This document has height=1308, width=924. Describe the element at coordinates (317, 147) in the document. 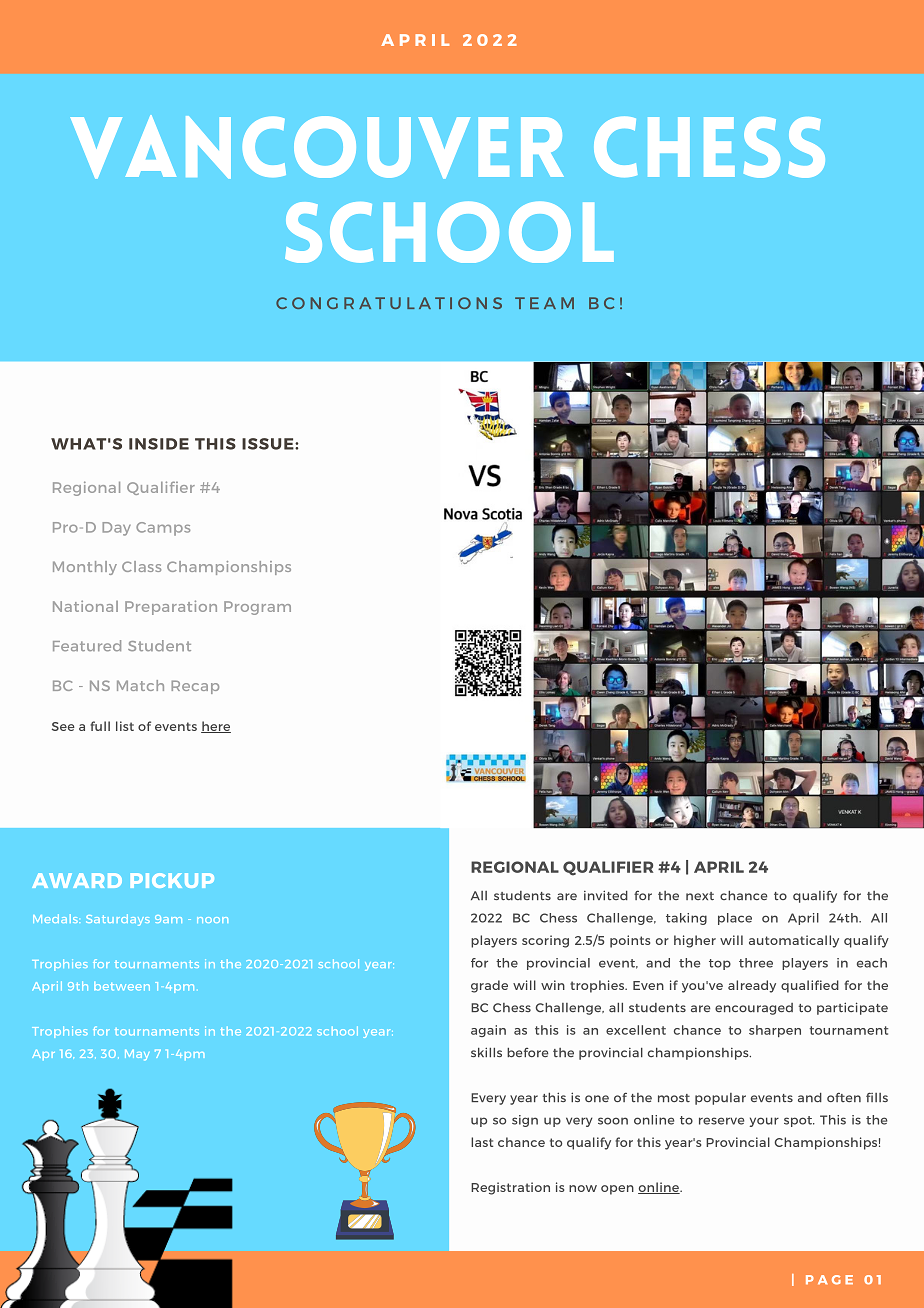

I see `VANCOUVER` at that location.
